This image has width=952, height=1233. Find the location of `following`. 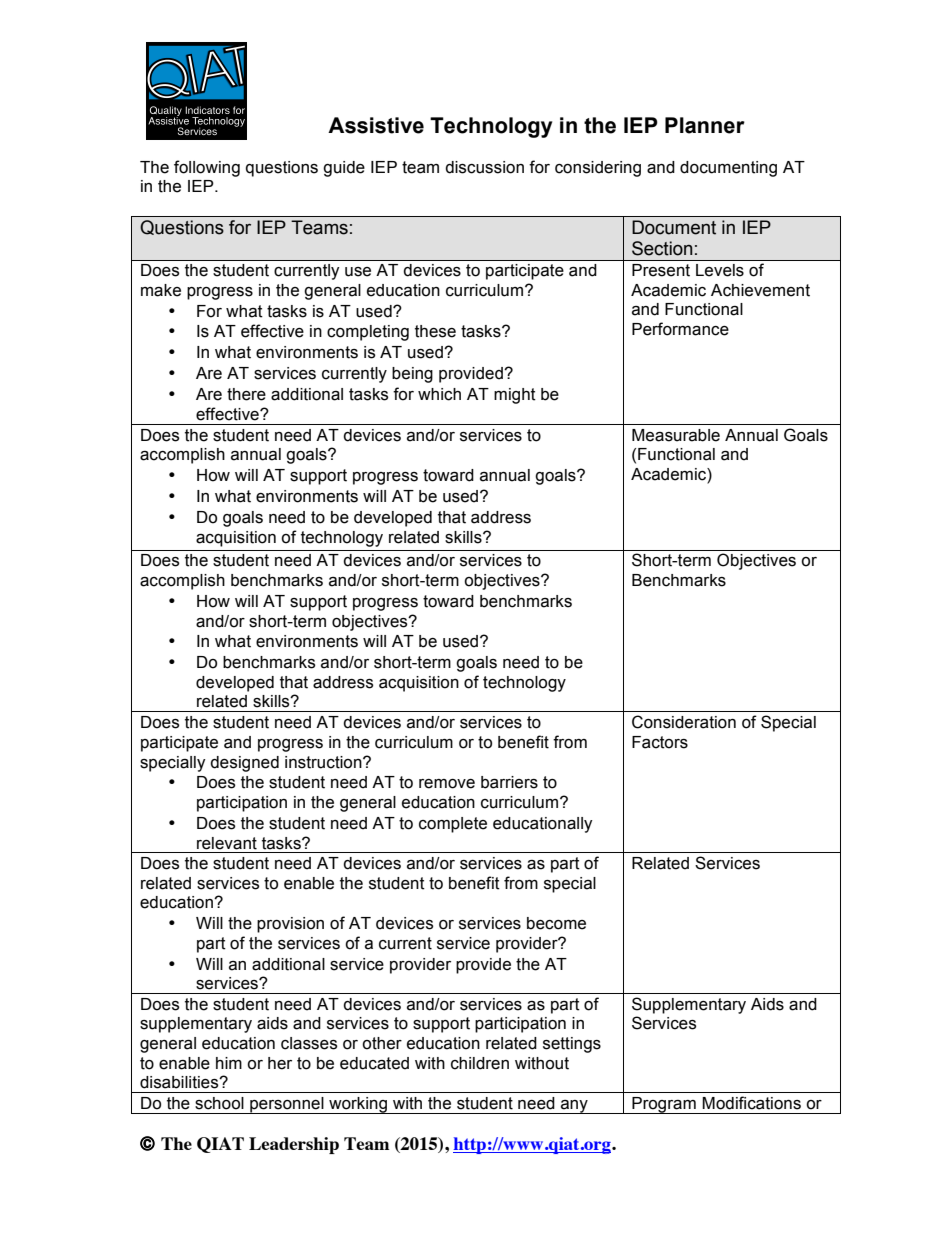

following is located at coordinates (207, 168).
